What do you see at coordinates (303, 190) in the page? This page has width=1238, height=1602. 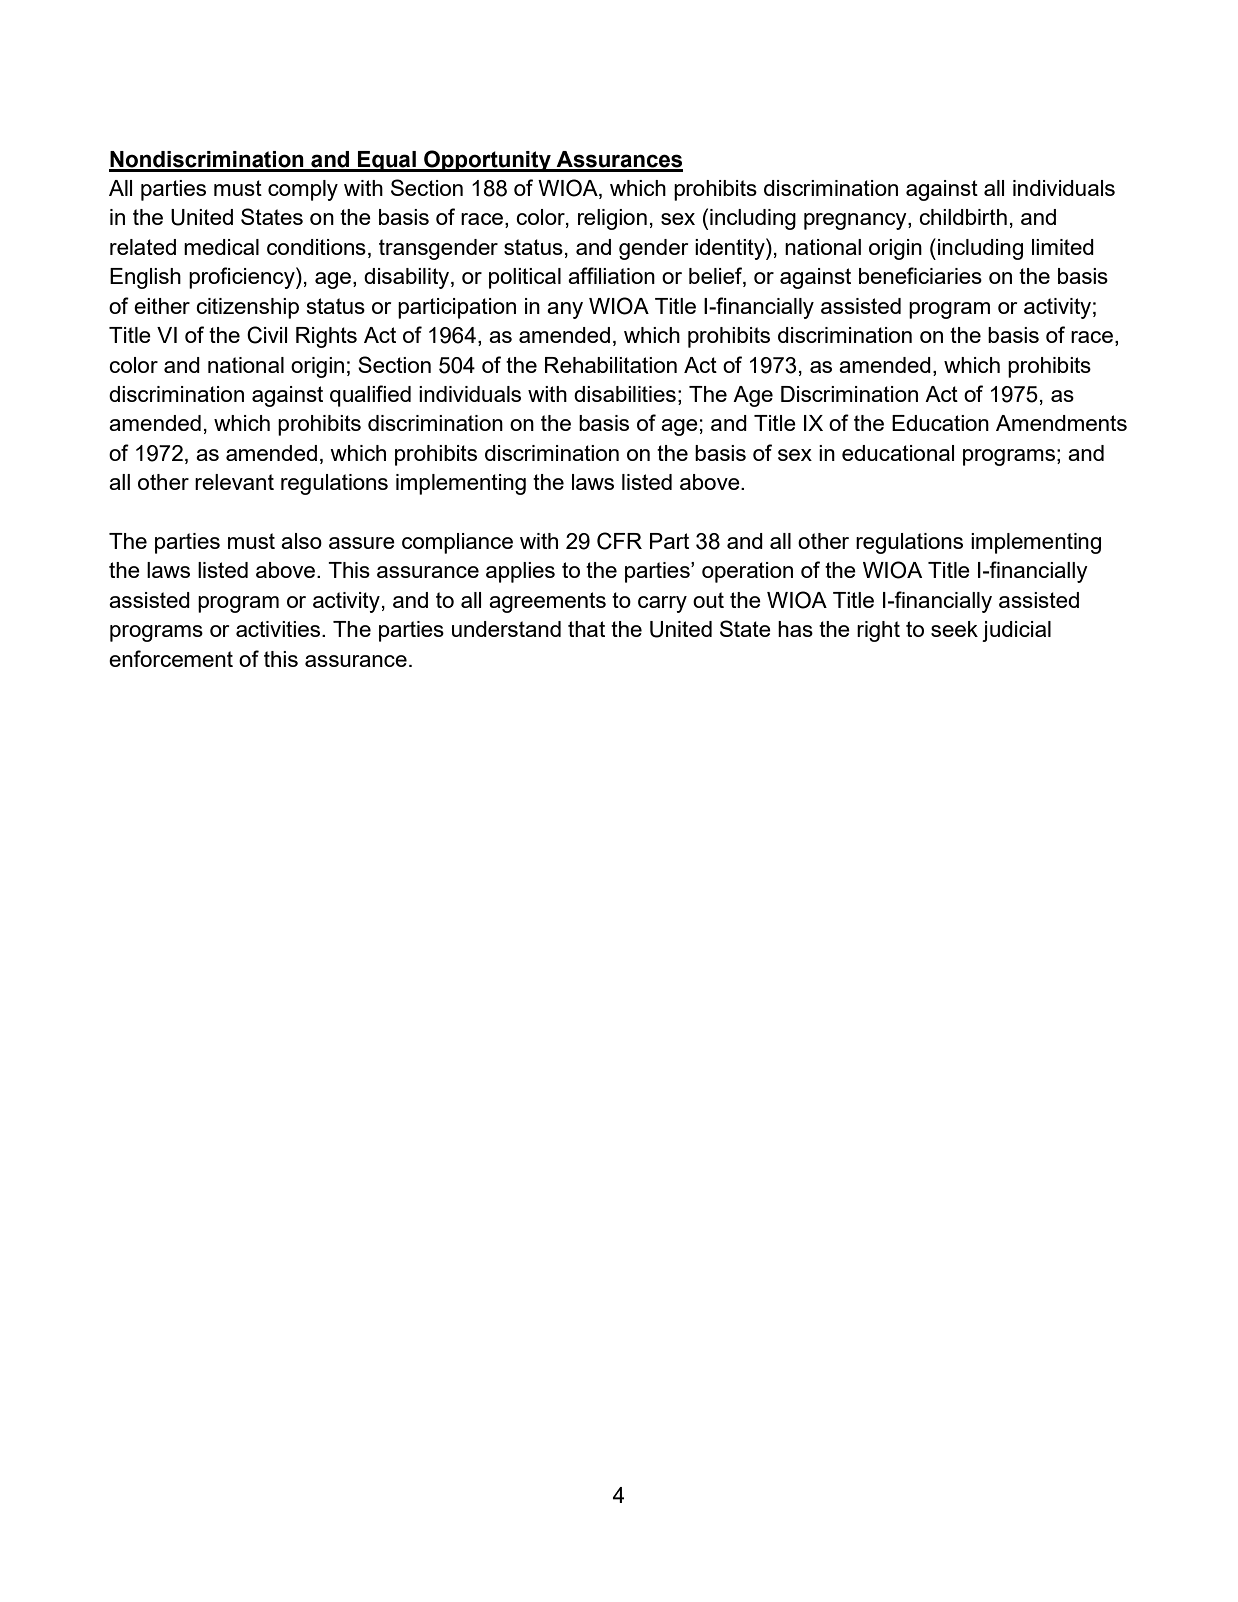 I see `comply` at bounding box center [303, 190].
